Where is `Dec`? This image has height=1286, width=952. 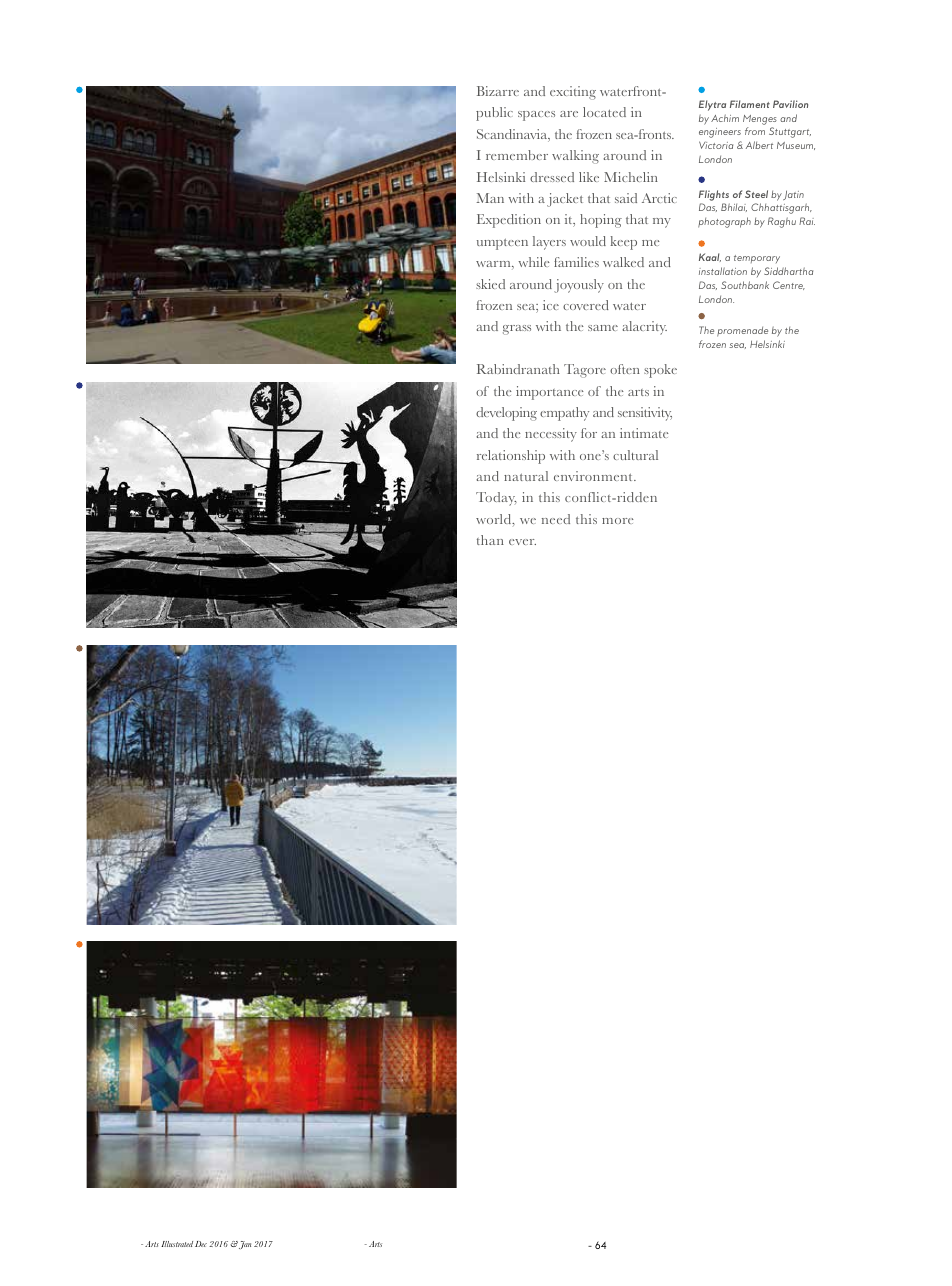
Dec is located at coordinates (201, 1244).
